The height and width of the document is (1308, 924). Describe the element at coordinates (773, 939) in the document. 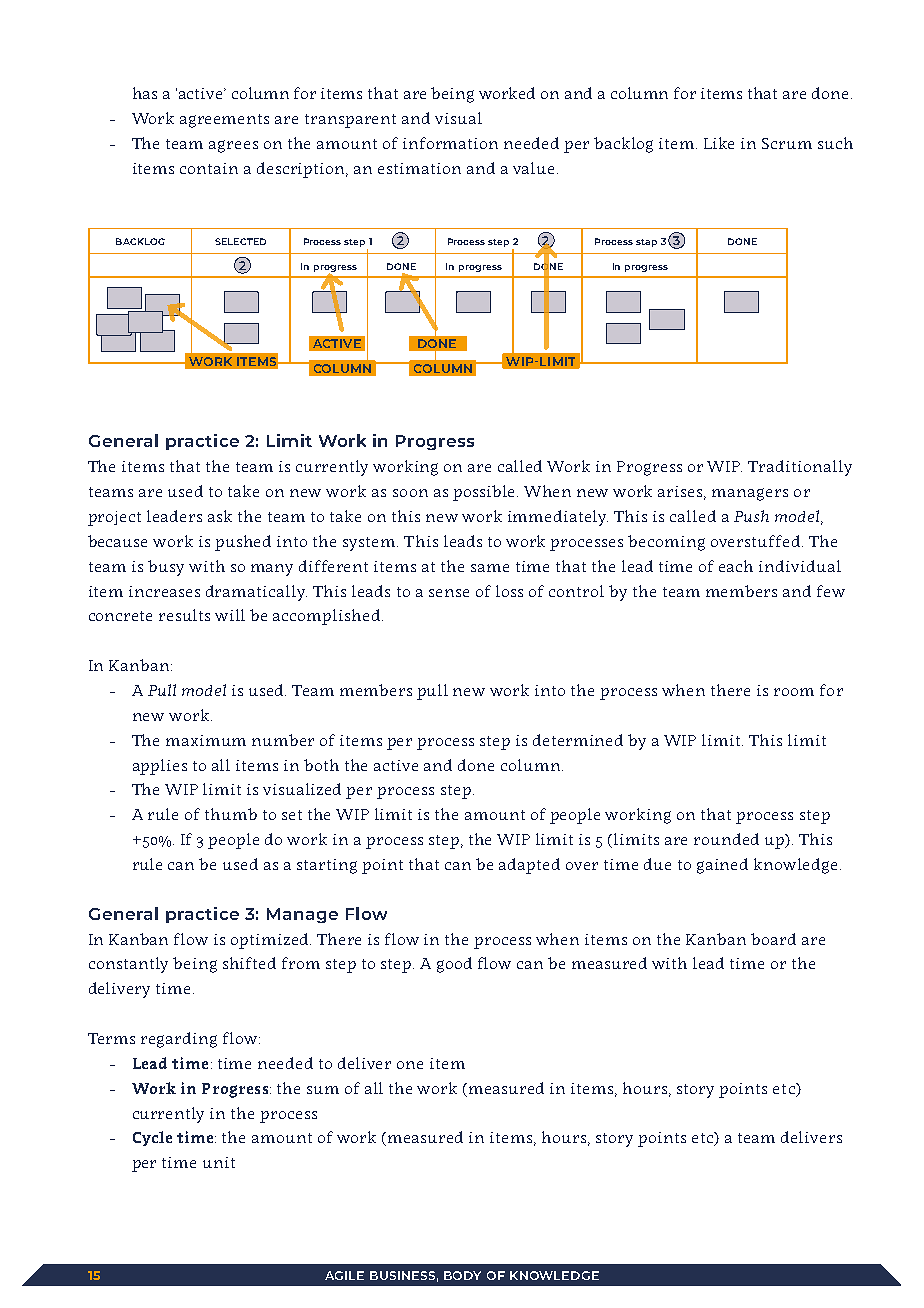

I see `board` at that location.
